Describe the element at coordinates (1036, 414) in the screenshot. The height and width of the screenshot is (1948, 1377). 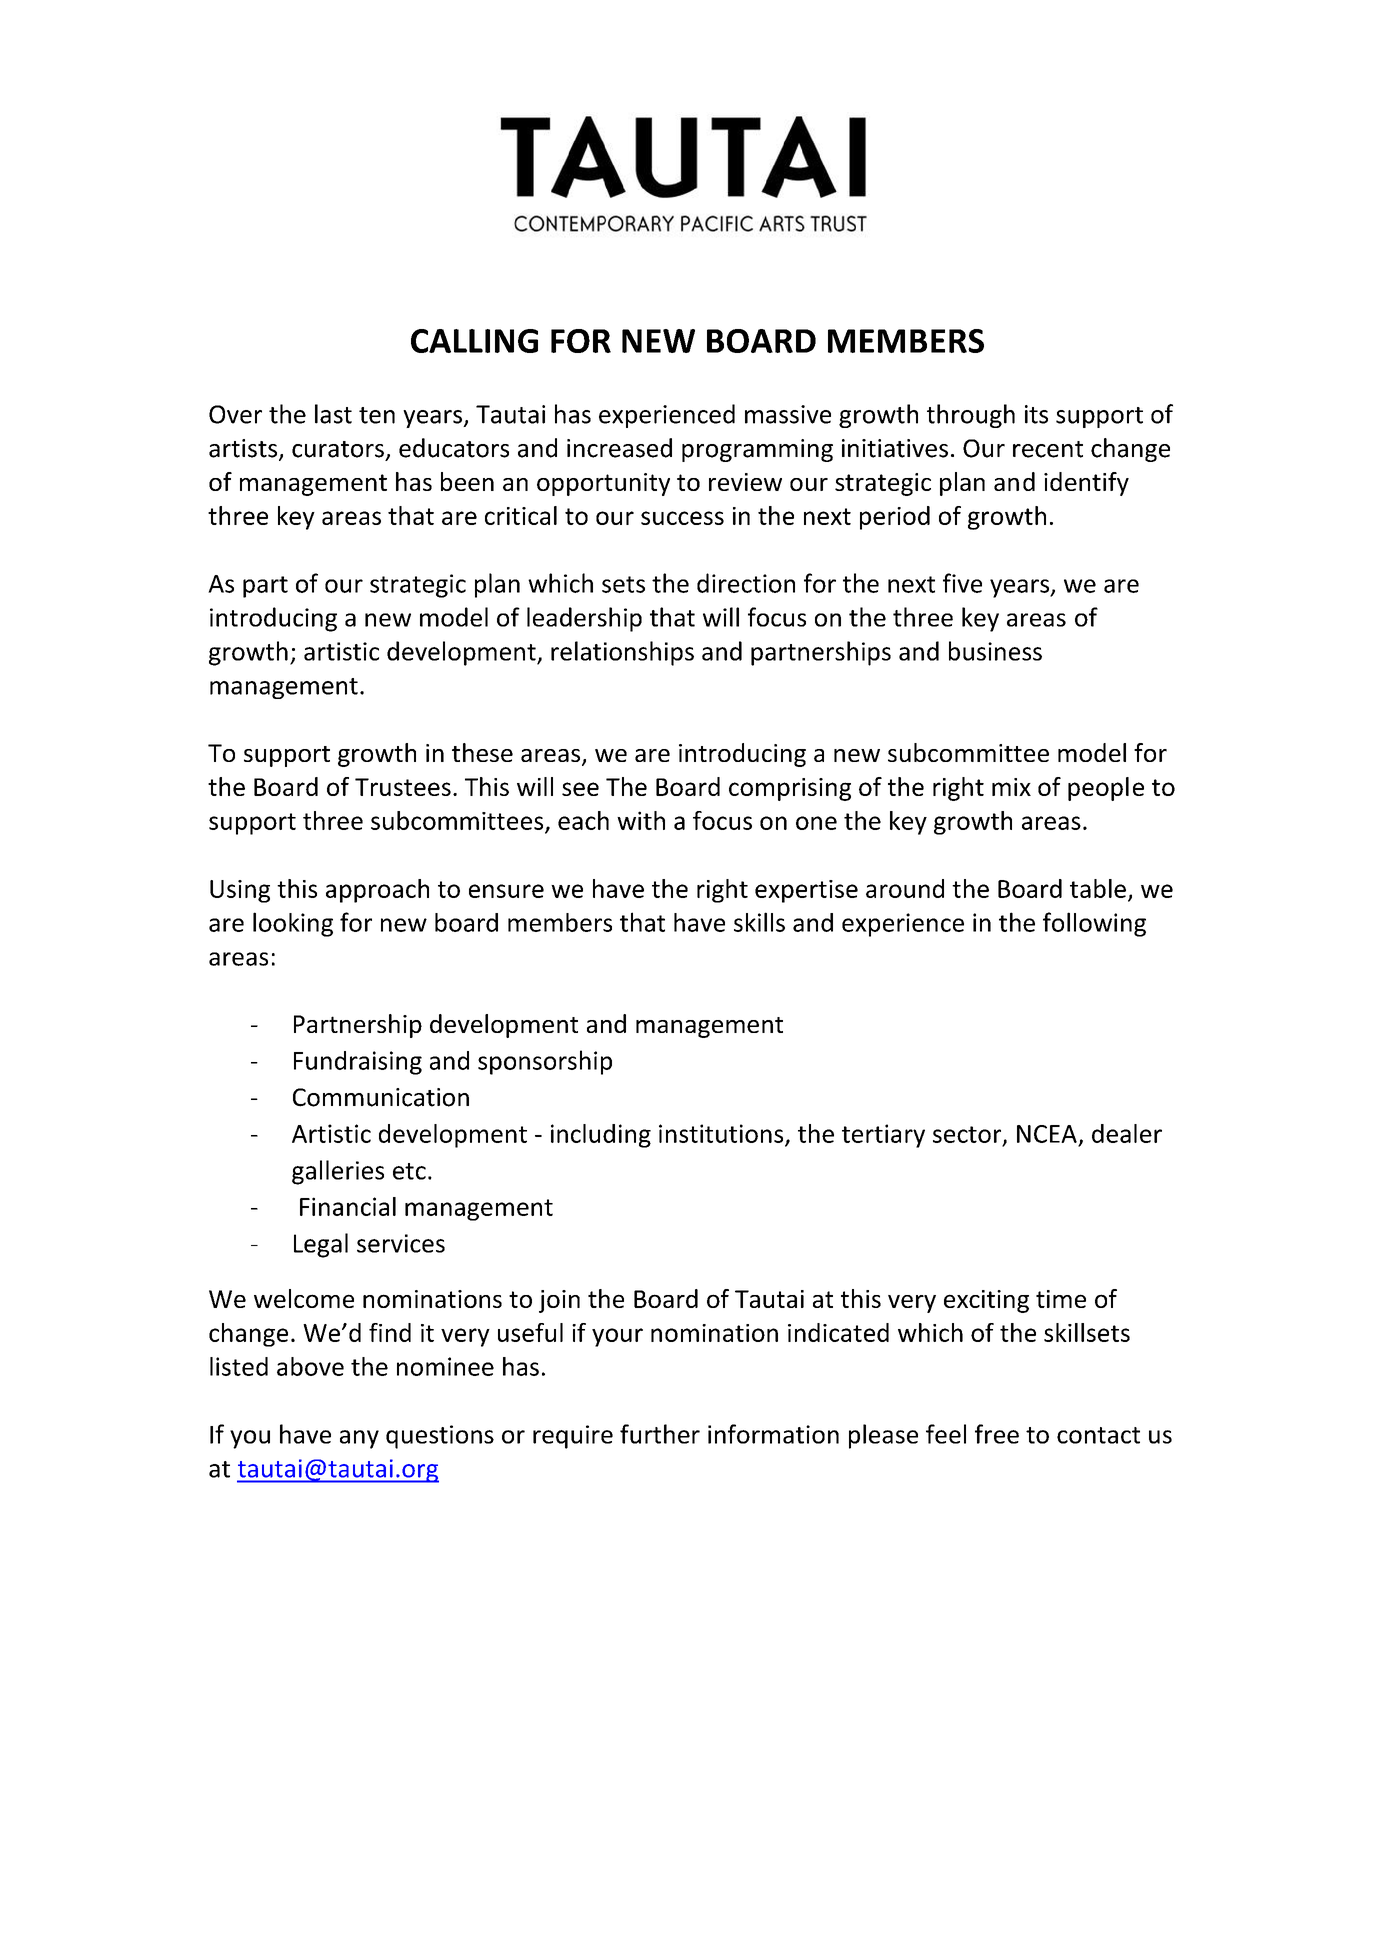
I see `its` at that location.
